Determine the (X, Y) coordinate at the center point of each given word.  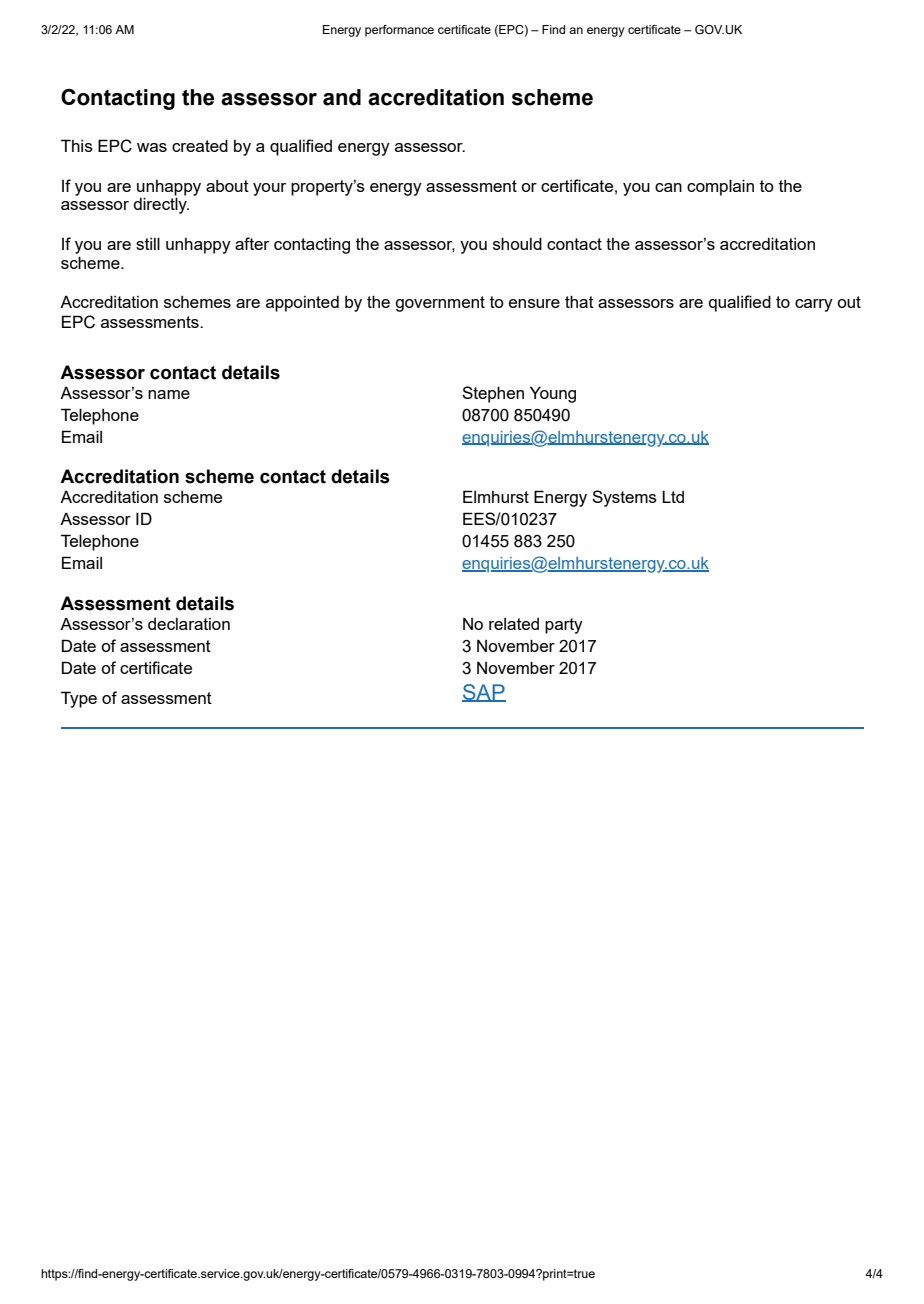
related (514, 624)
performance (399, 31)
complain (720, 187)
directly (161, 204)
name (169, 394)
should (517, 243)
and (342, 97)
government (440, 304)
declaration (189, 624)
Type (79, 699)
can (668, 187)
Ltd (673, 496)
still (148, 243)
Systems (624, 498)
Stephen (493, 394)
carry (814, 305)
